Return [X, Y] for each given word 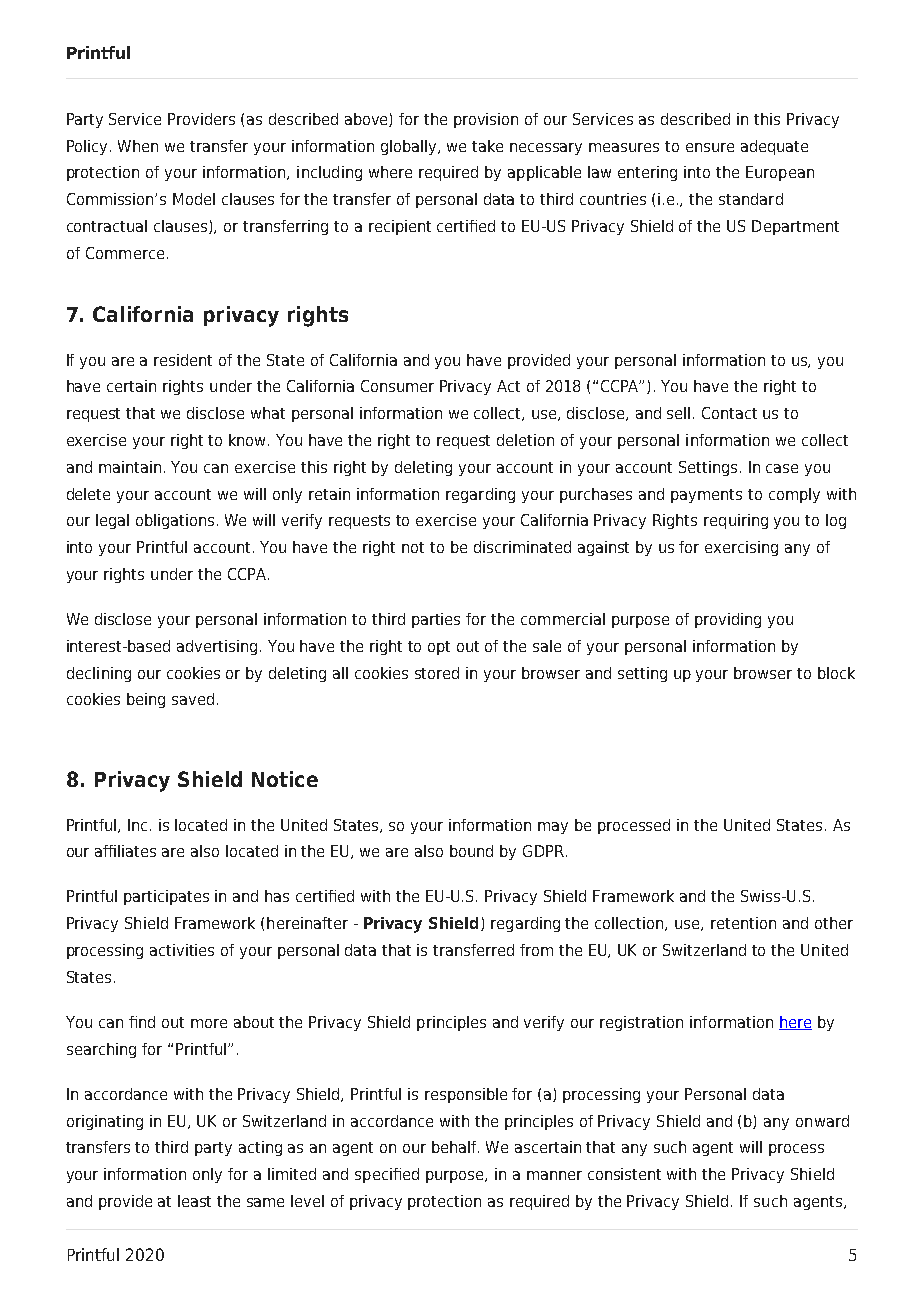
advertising [217, 647]
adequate [774, 147]
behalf [455, 1147]
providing [728, 620]
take [487, 146]
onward [822, 1121]
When [138, 146]
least [194, 1201]
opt [439, 648]
